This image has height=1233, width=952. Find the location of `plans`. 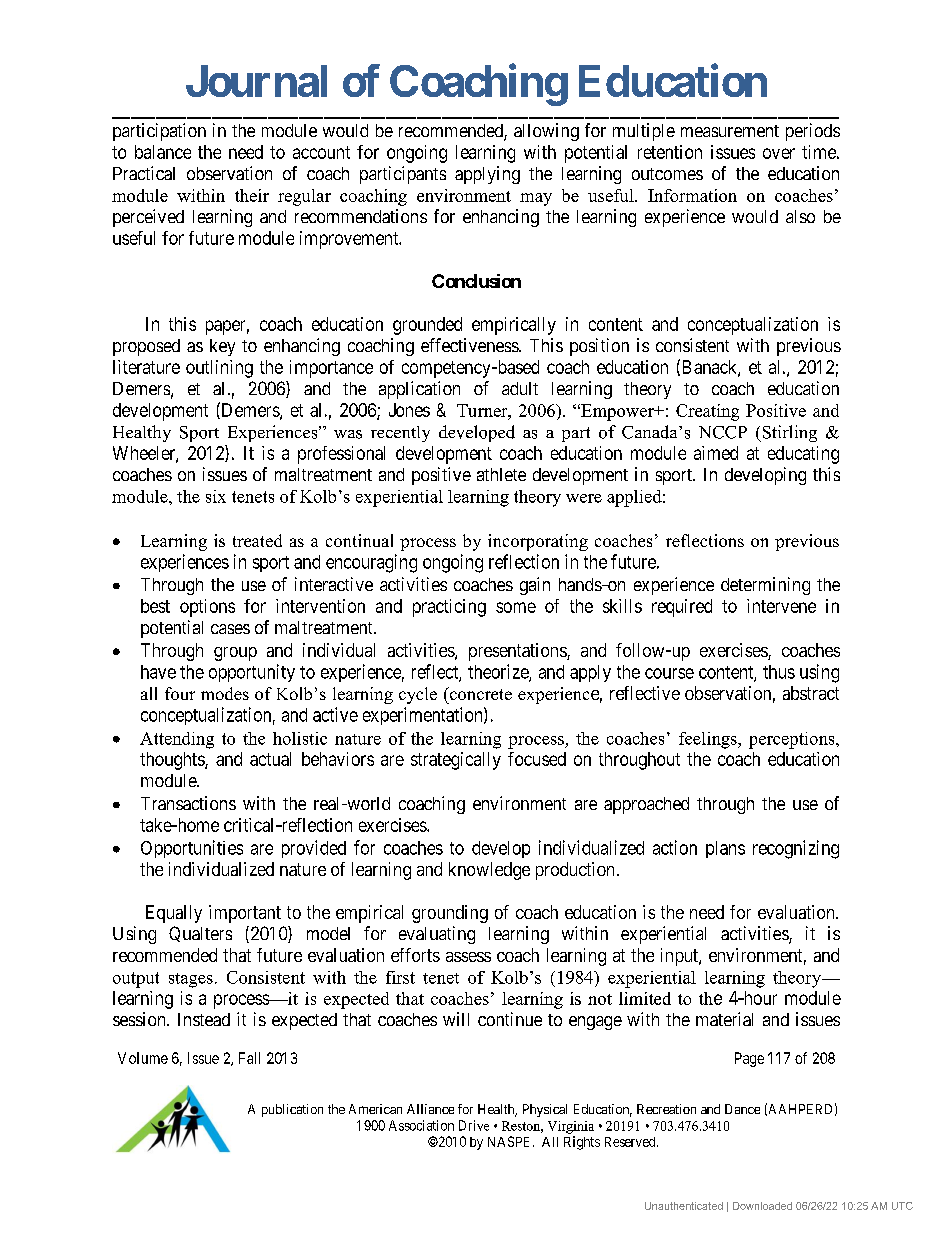

plans is located at coordinates (725, 849).
